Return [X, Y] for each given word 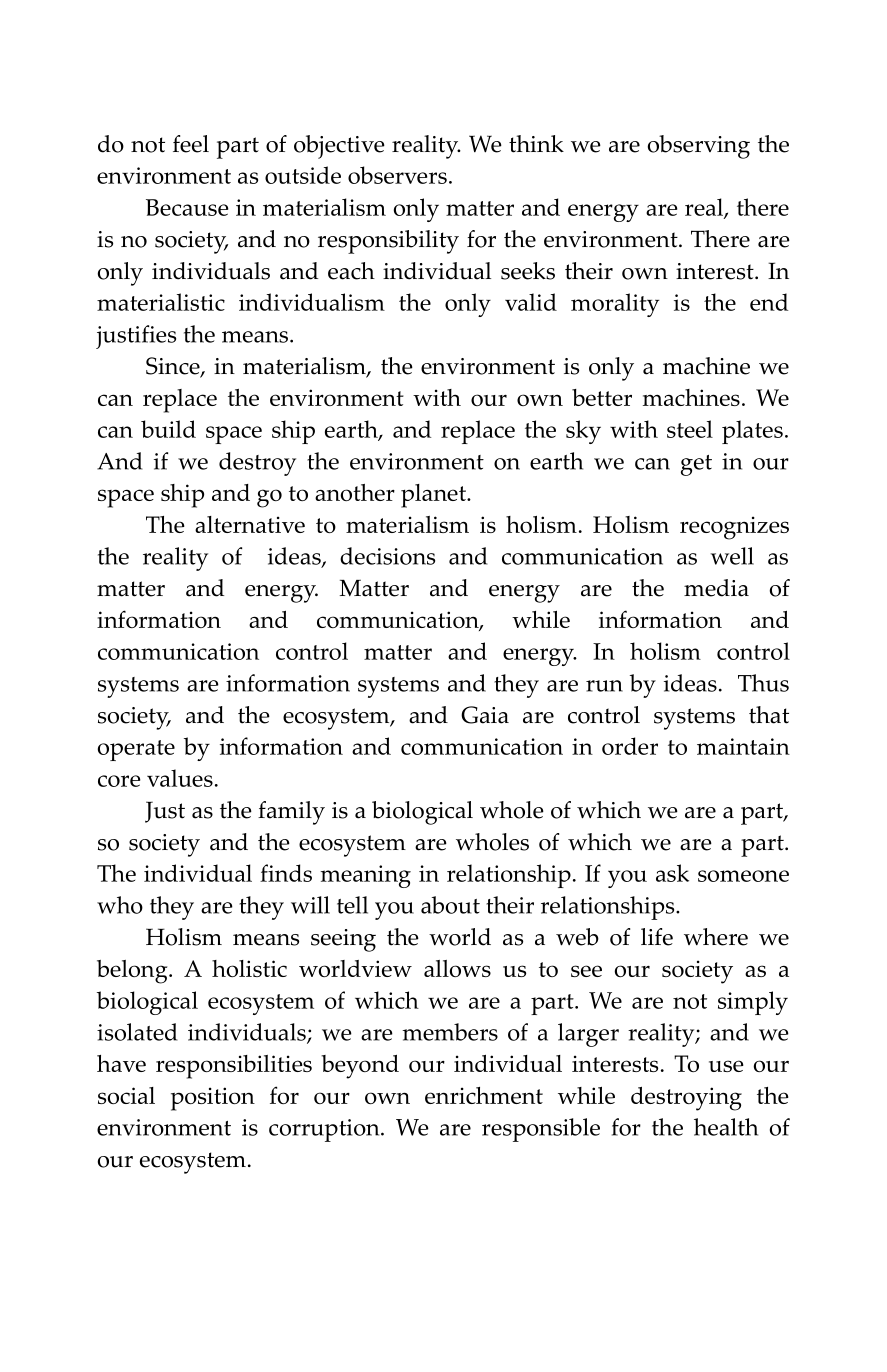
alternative [250, 524]
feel [191, 144]
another [355, 492]
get [696, 465]
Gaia [485, 715]
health [726, 1127]
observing [699, 147]
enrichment [484, 1095]
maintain [743, 746]
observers [397, 175]
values [180, 778]
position [213, 1099]
